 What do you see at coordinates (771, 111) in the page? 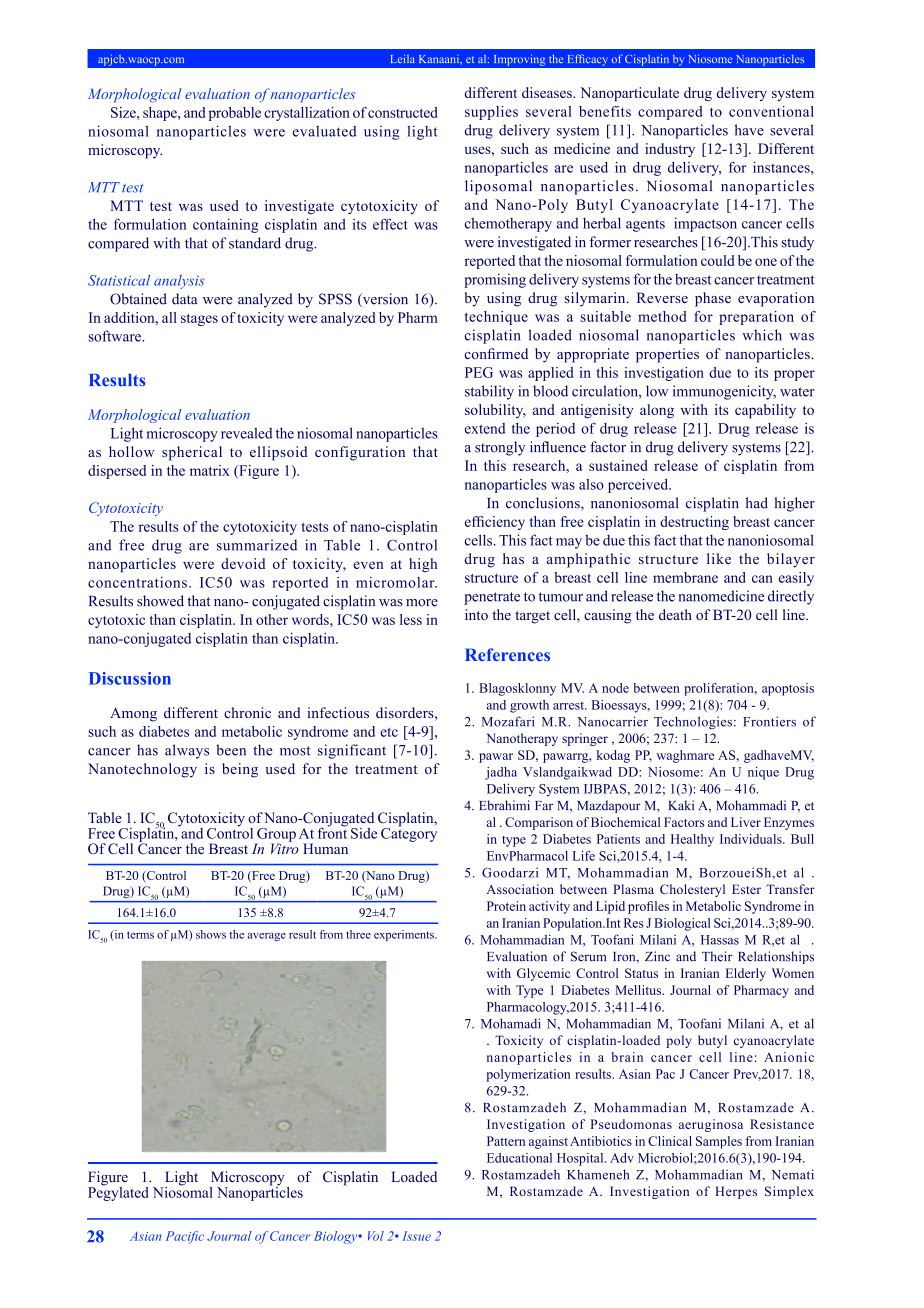
I see `conventional` at bounding box center [771, 111].
